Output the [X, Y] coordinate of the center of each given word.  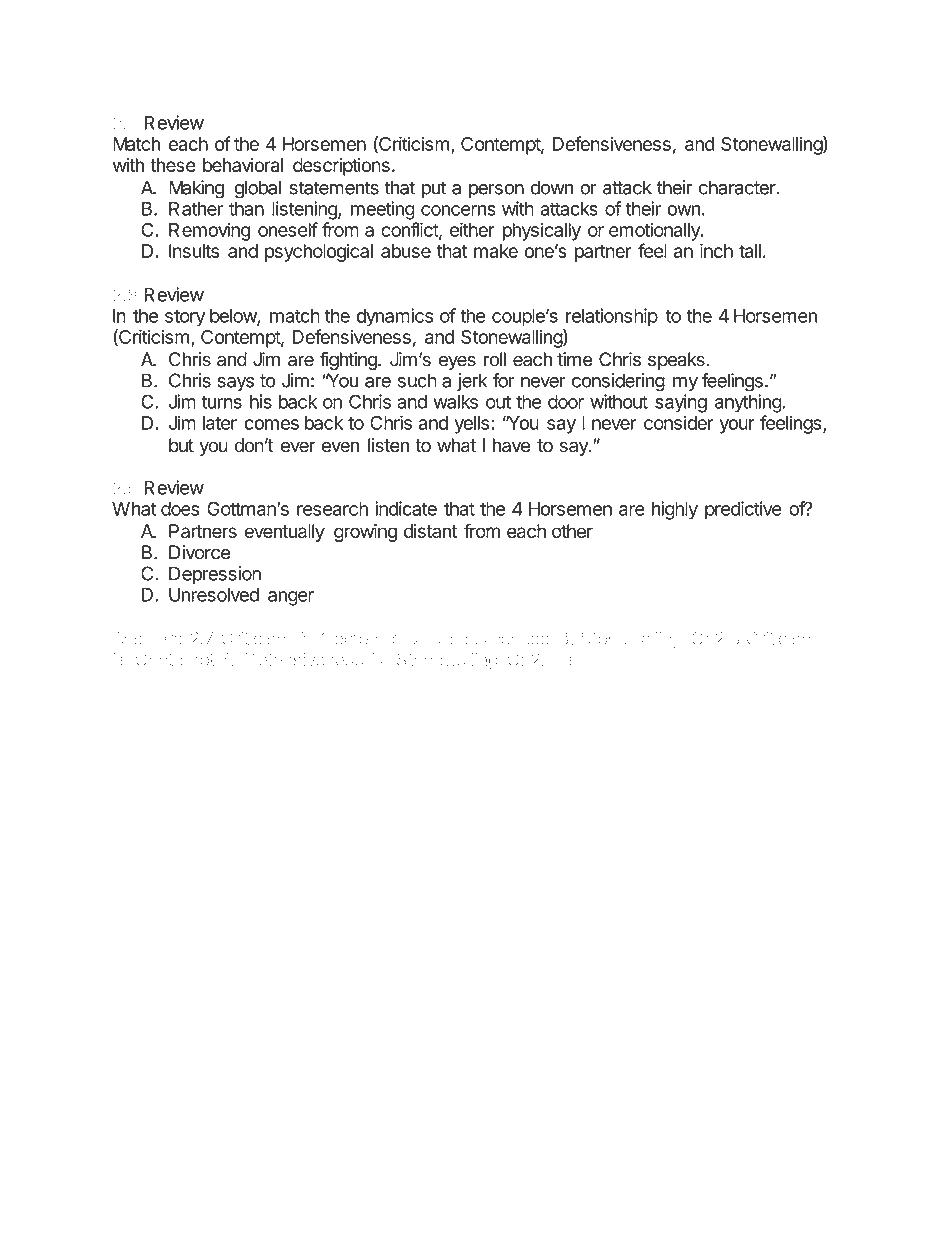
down [552, 187]
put [434, 189]
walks [455, 401]
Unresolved [214, 594]
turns [221, 402]
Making [196, 189]
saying [681, 403]
